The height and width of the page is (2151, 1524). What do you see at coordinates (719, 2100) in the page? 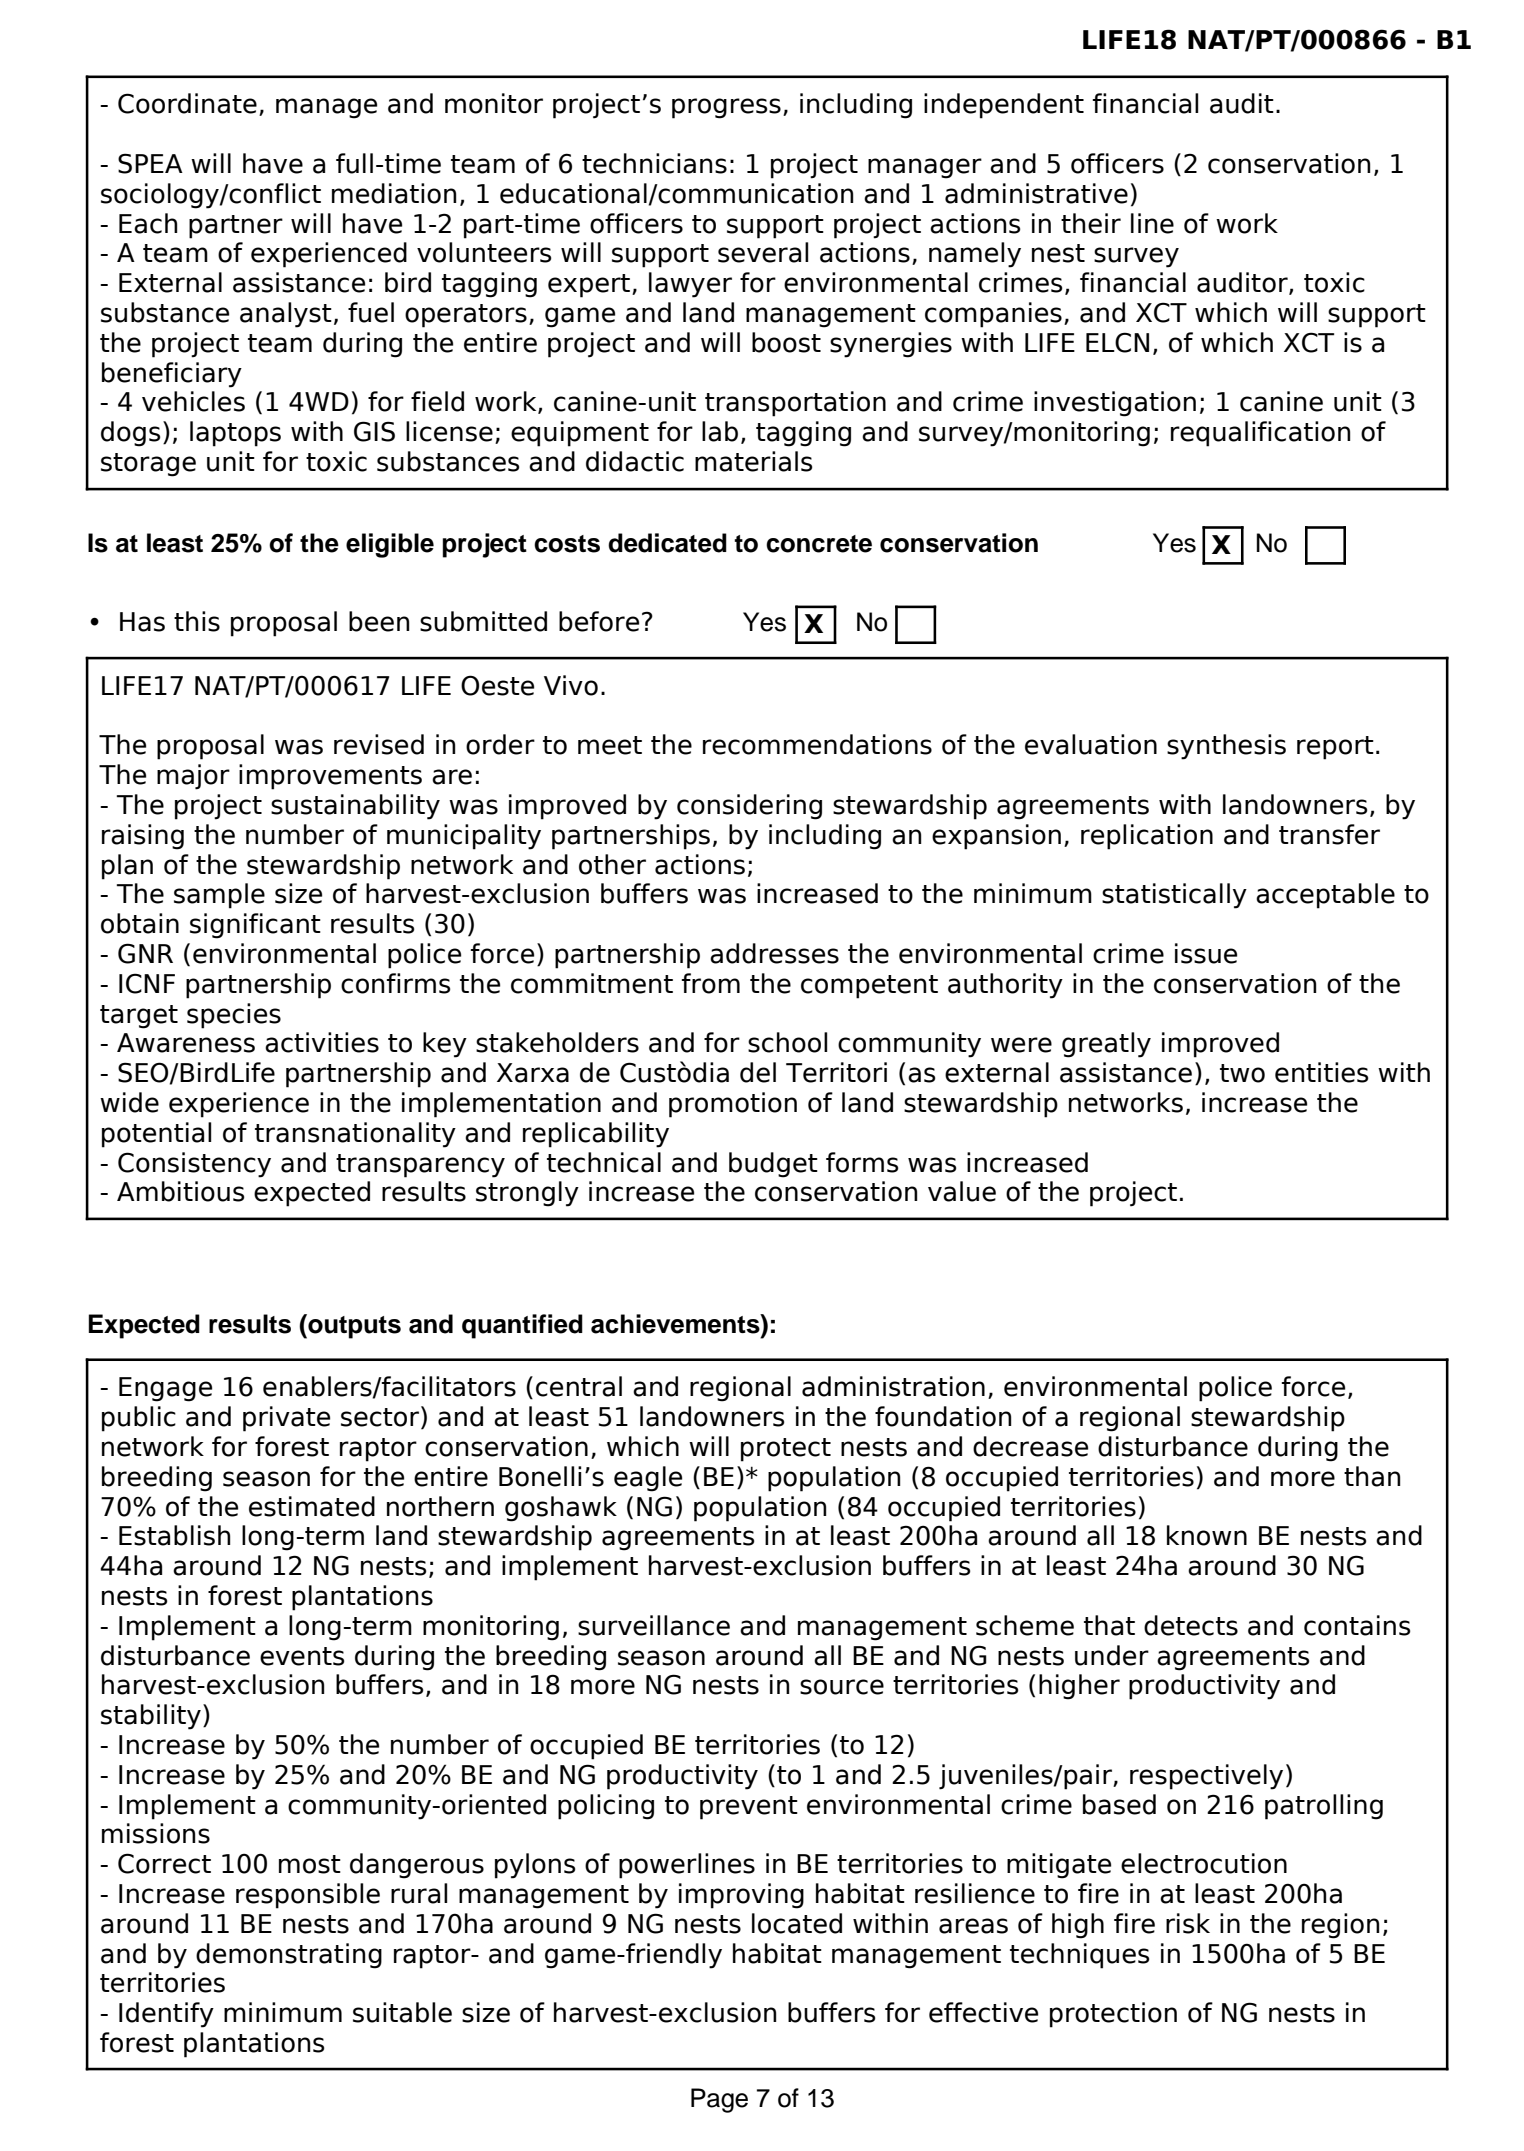
I see `Page` at bounding box center [719, 2100].
